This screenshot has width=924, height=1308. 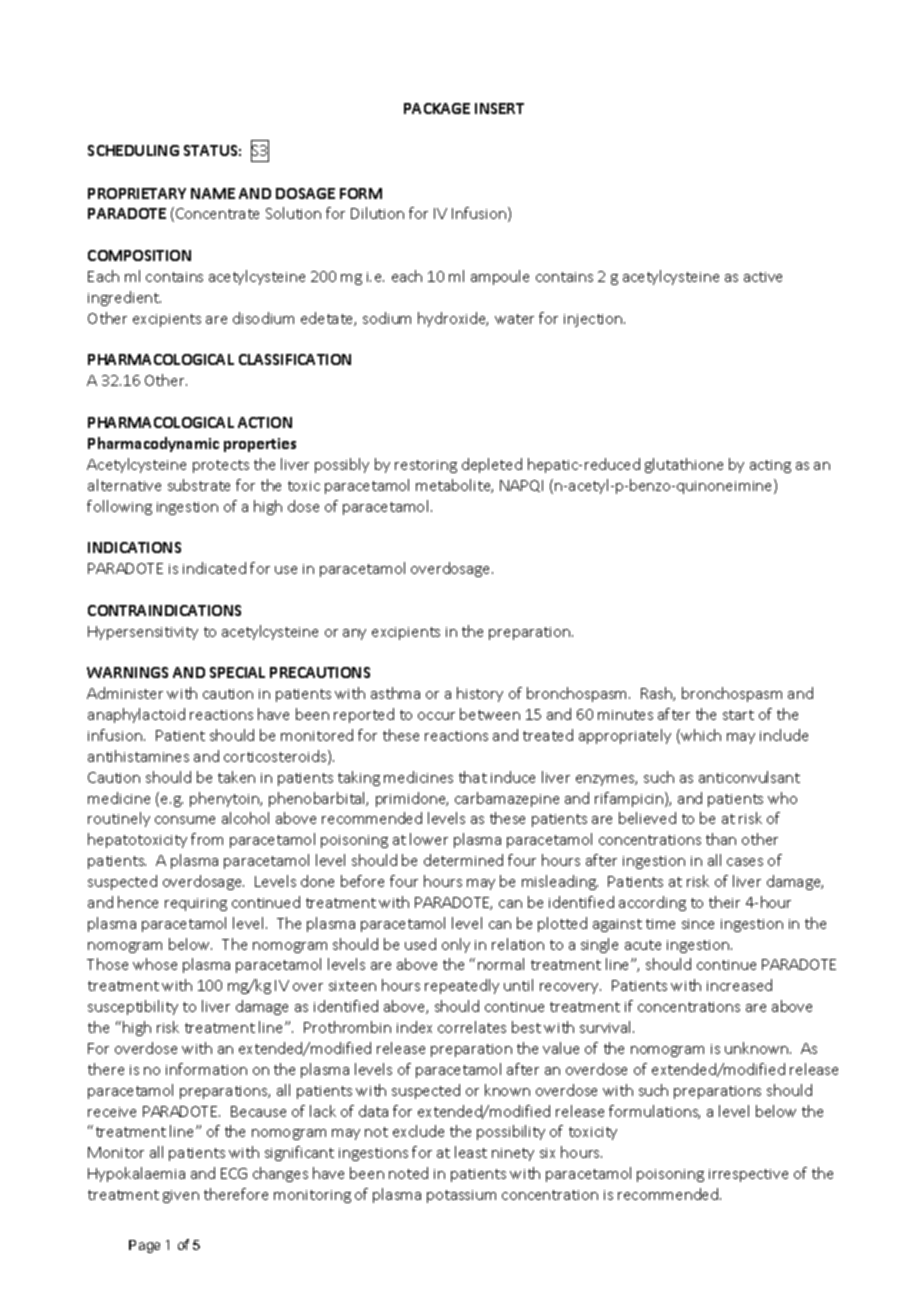 I want to click on SCHEDULING, so click(x=133, y=150).
